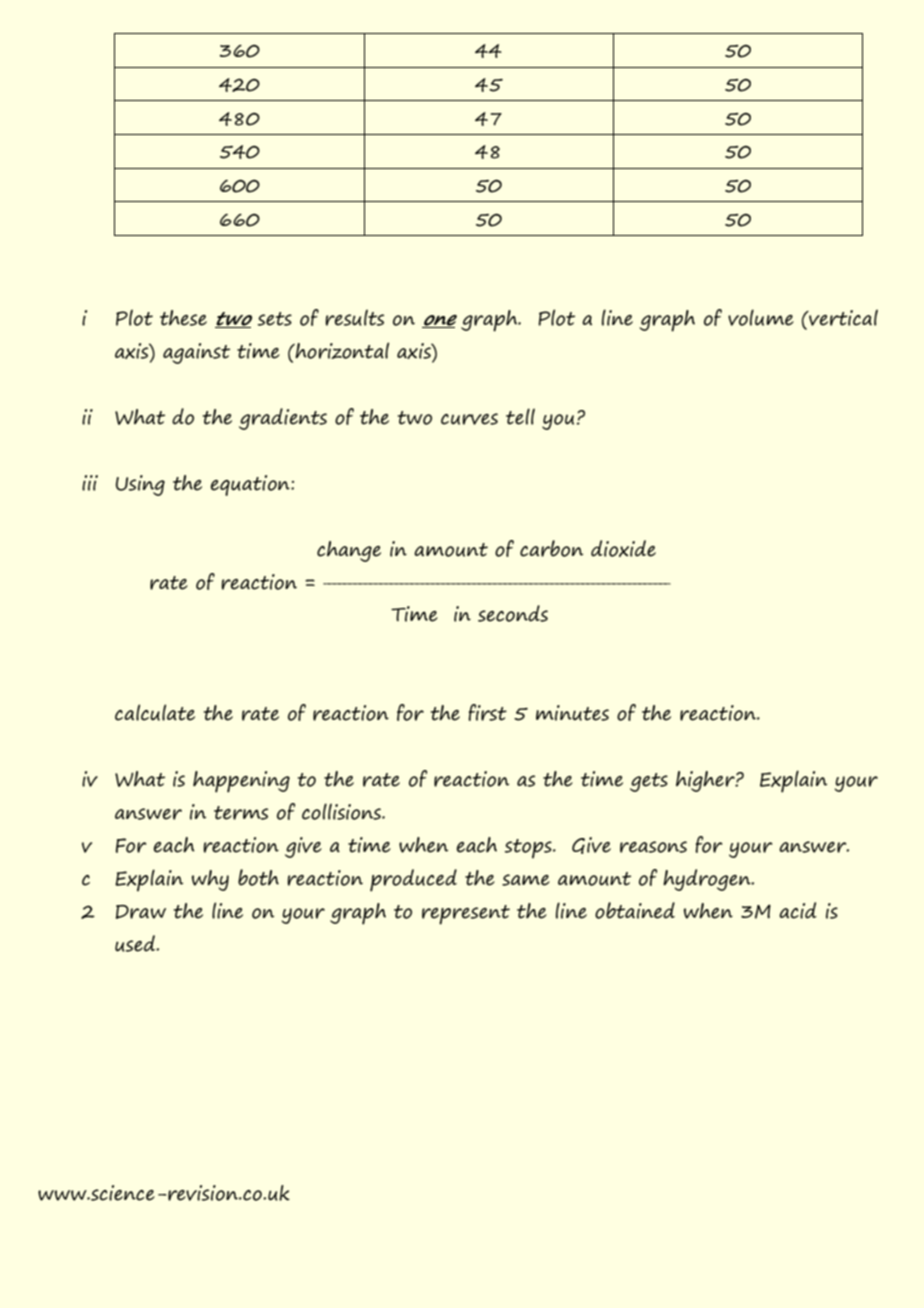  What do you see at coordinates (572, 713) in the image?
I see `minutes` at bounding box center [572, 713].
